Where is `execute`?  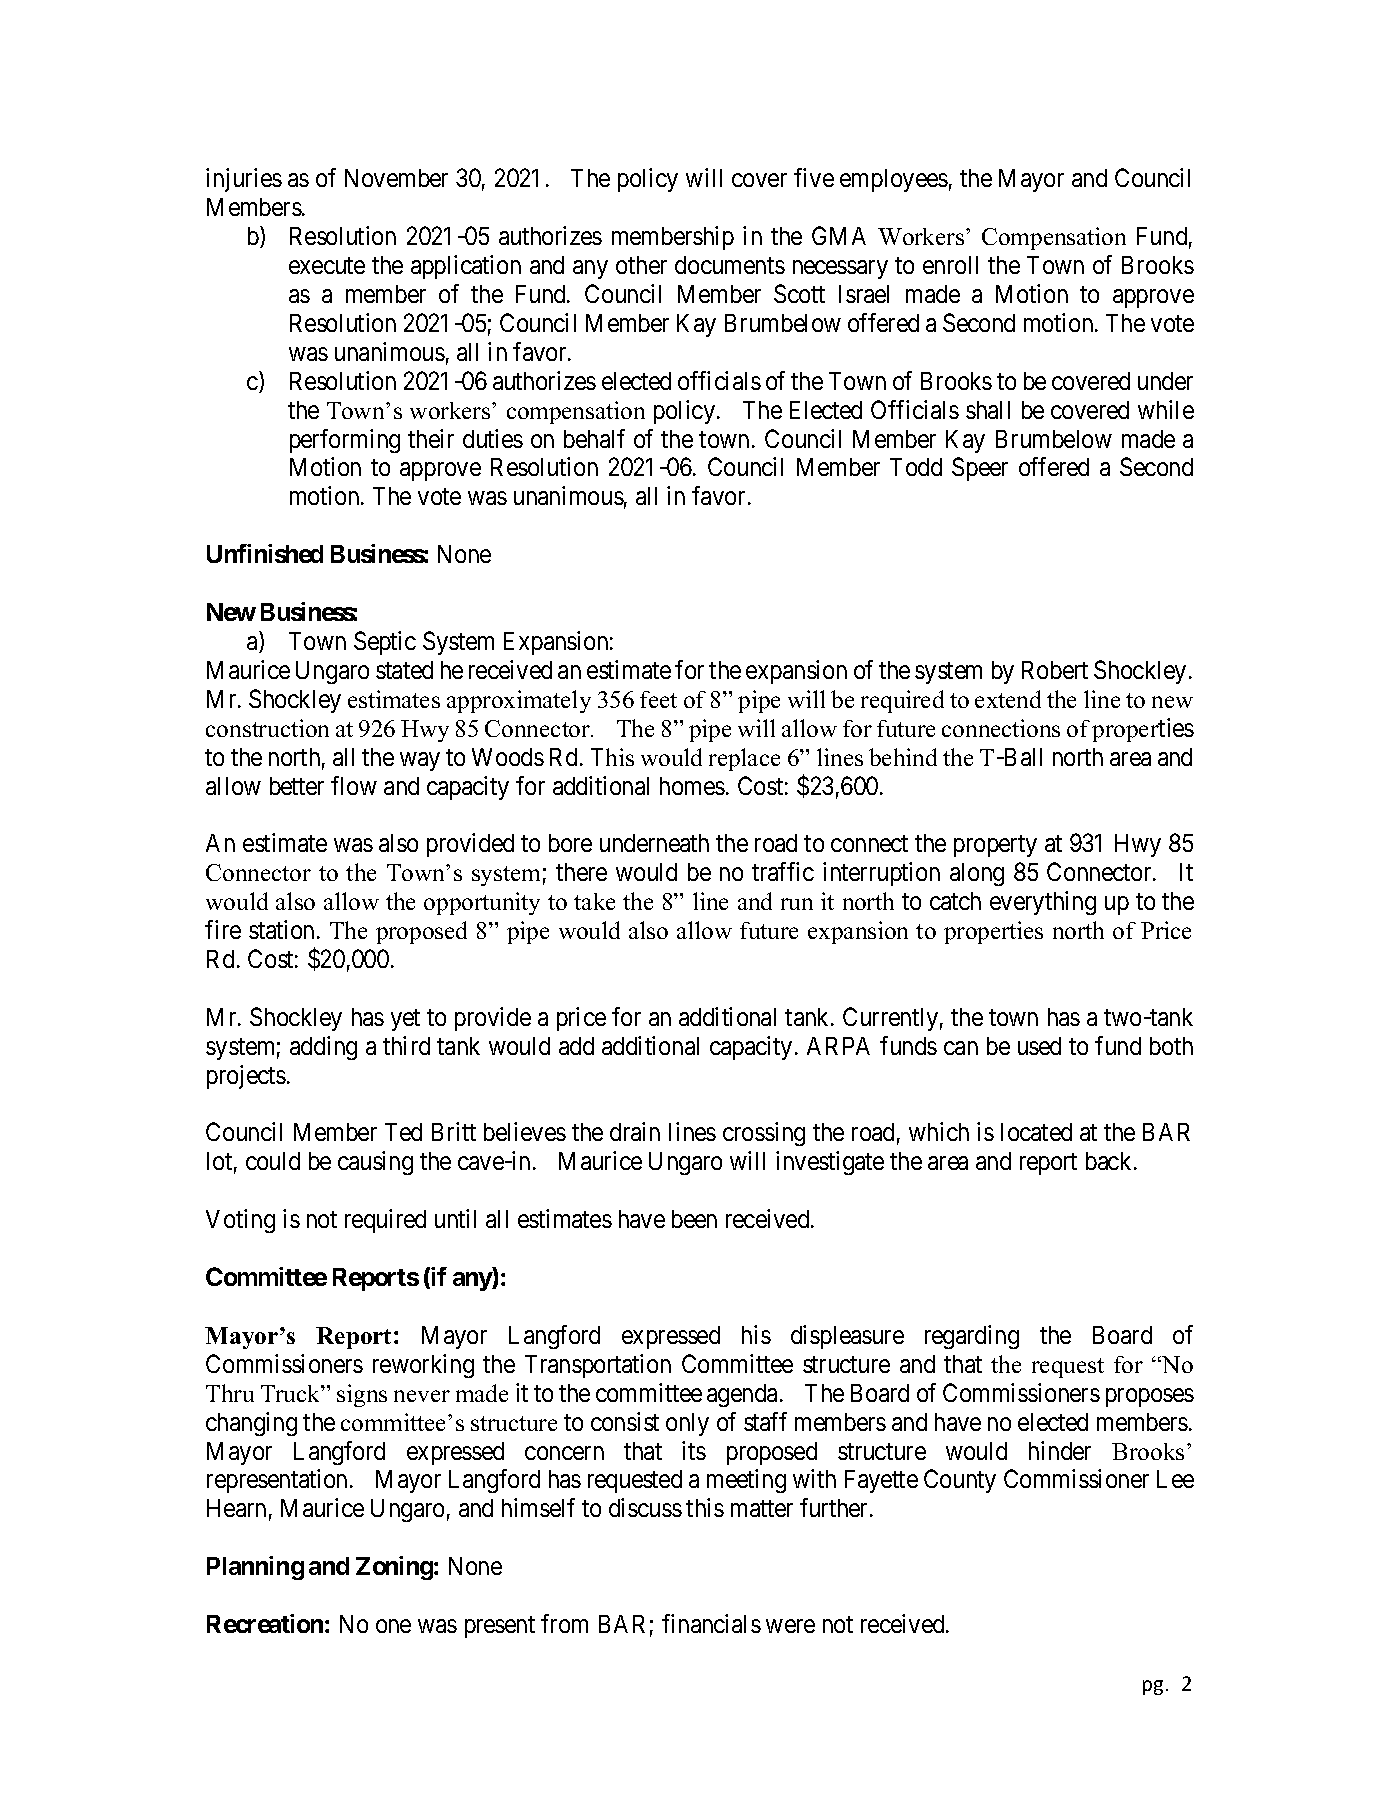
execute is located at coordinates (327, 265).
